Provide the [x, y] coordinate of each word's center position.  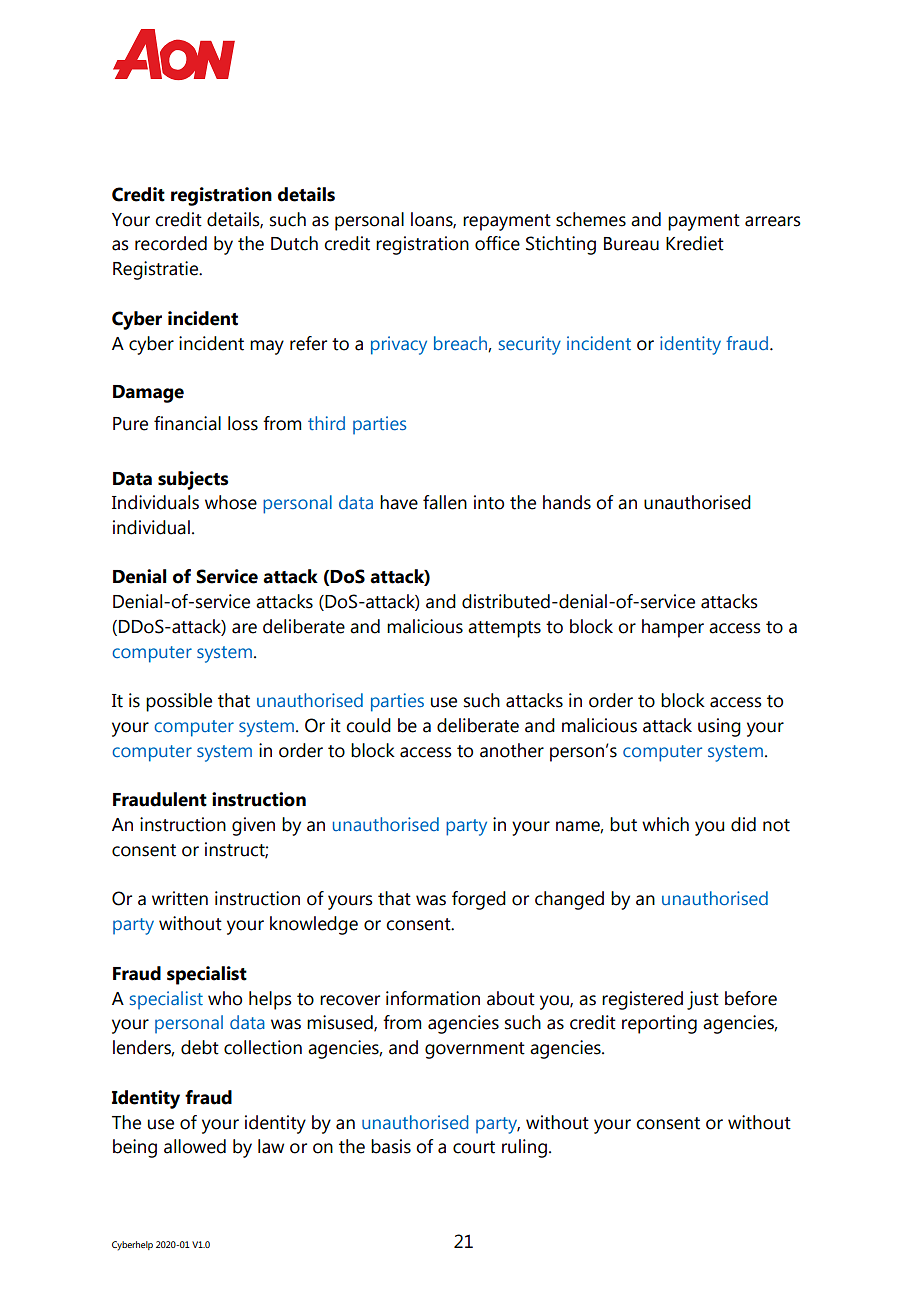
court [474, 1147]
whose [231, 502]
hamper [673, 628]
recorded [171, 243]
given [253, 826]
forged [479, 900]
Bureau [631, 244]
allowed [195, 1146]
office [497, 243]
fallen [445, 502]
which [665, 824]
